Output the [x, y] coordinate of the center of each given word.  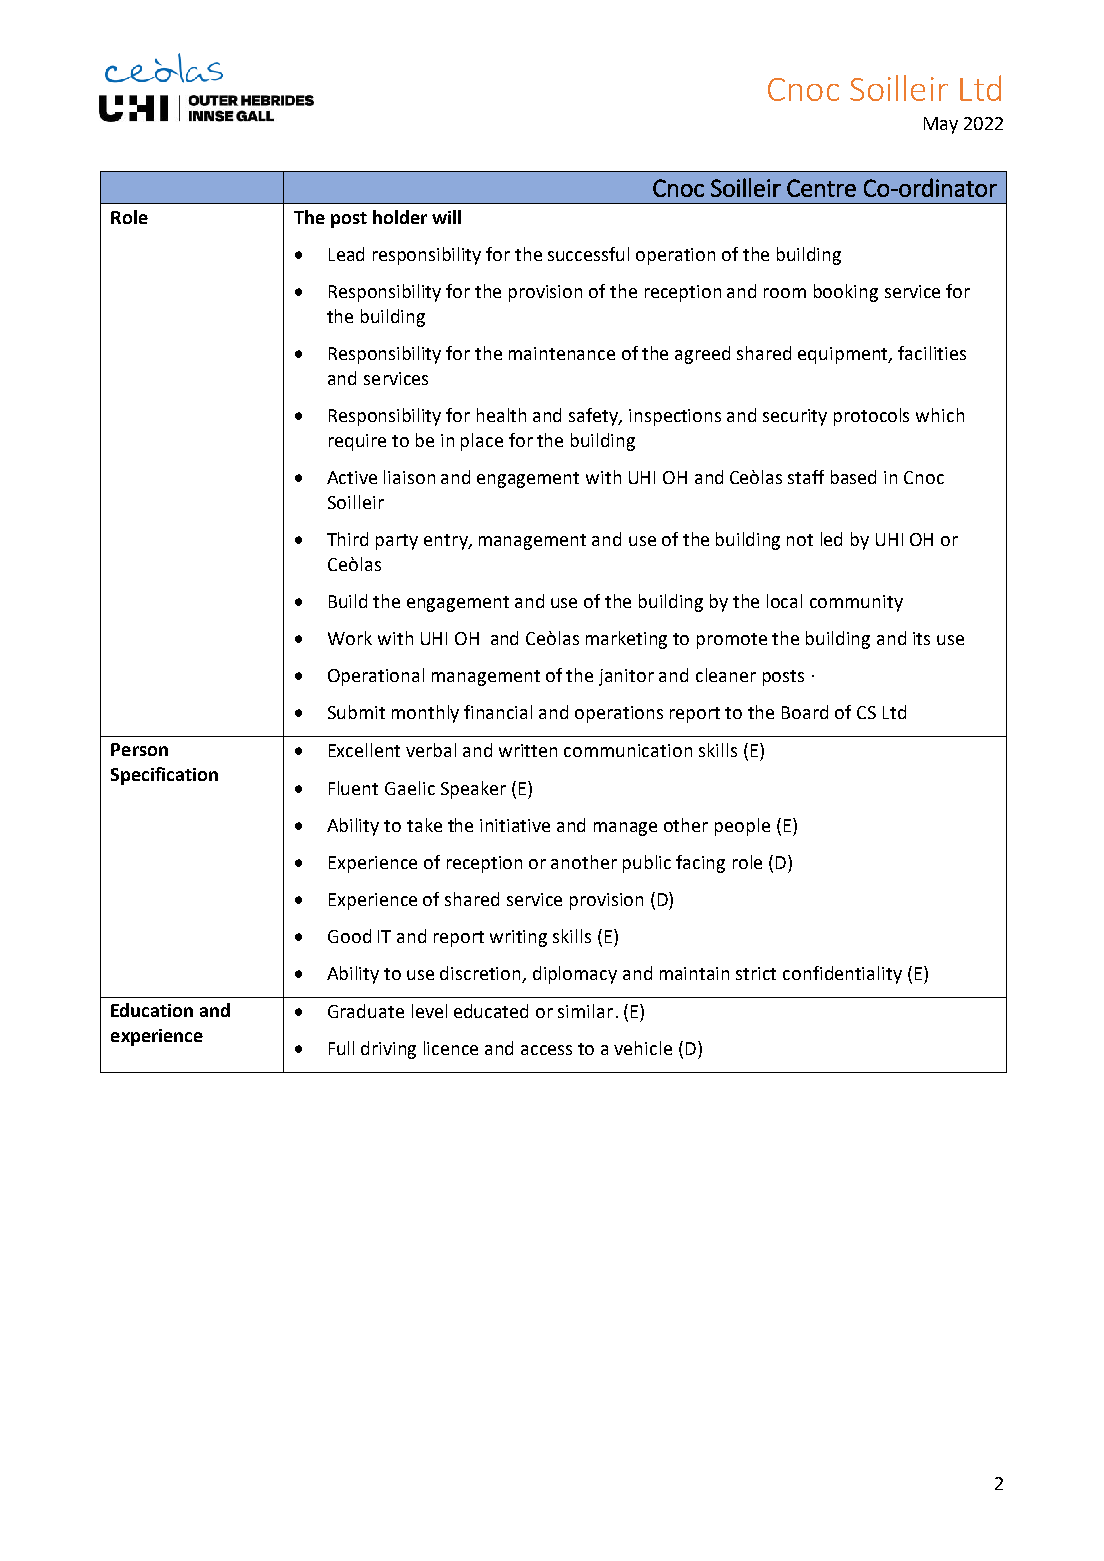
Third [347, 539]
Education [152, 1010]
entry [447, 542]
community [856, 603]
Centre [821, 188]
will [446, 217]
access [546, 1050]
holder [400, 217]
